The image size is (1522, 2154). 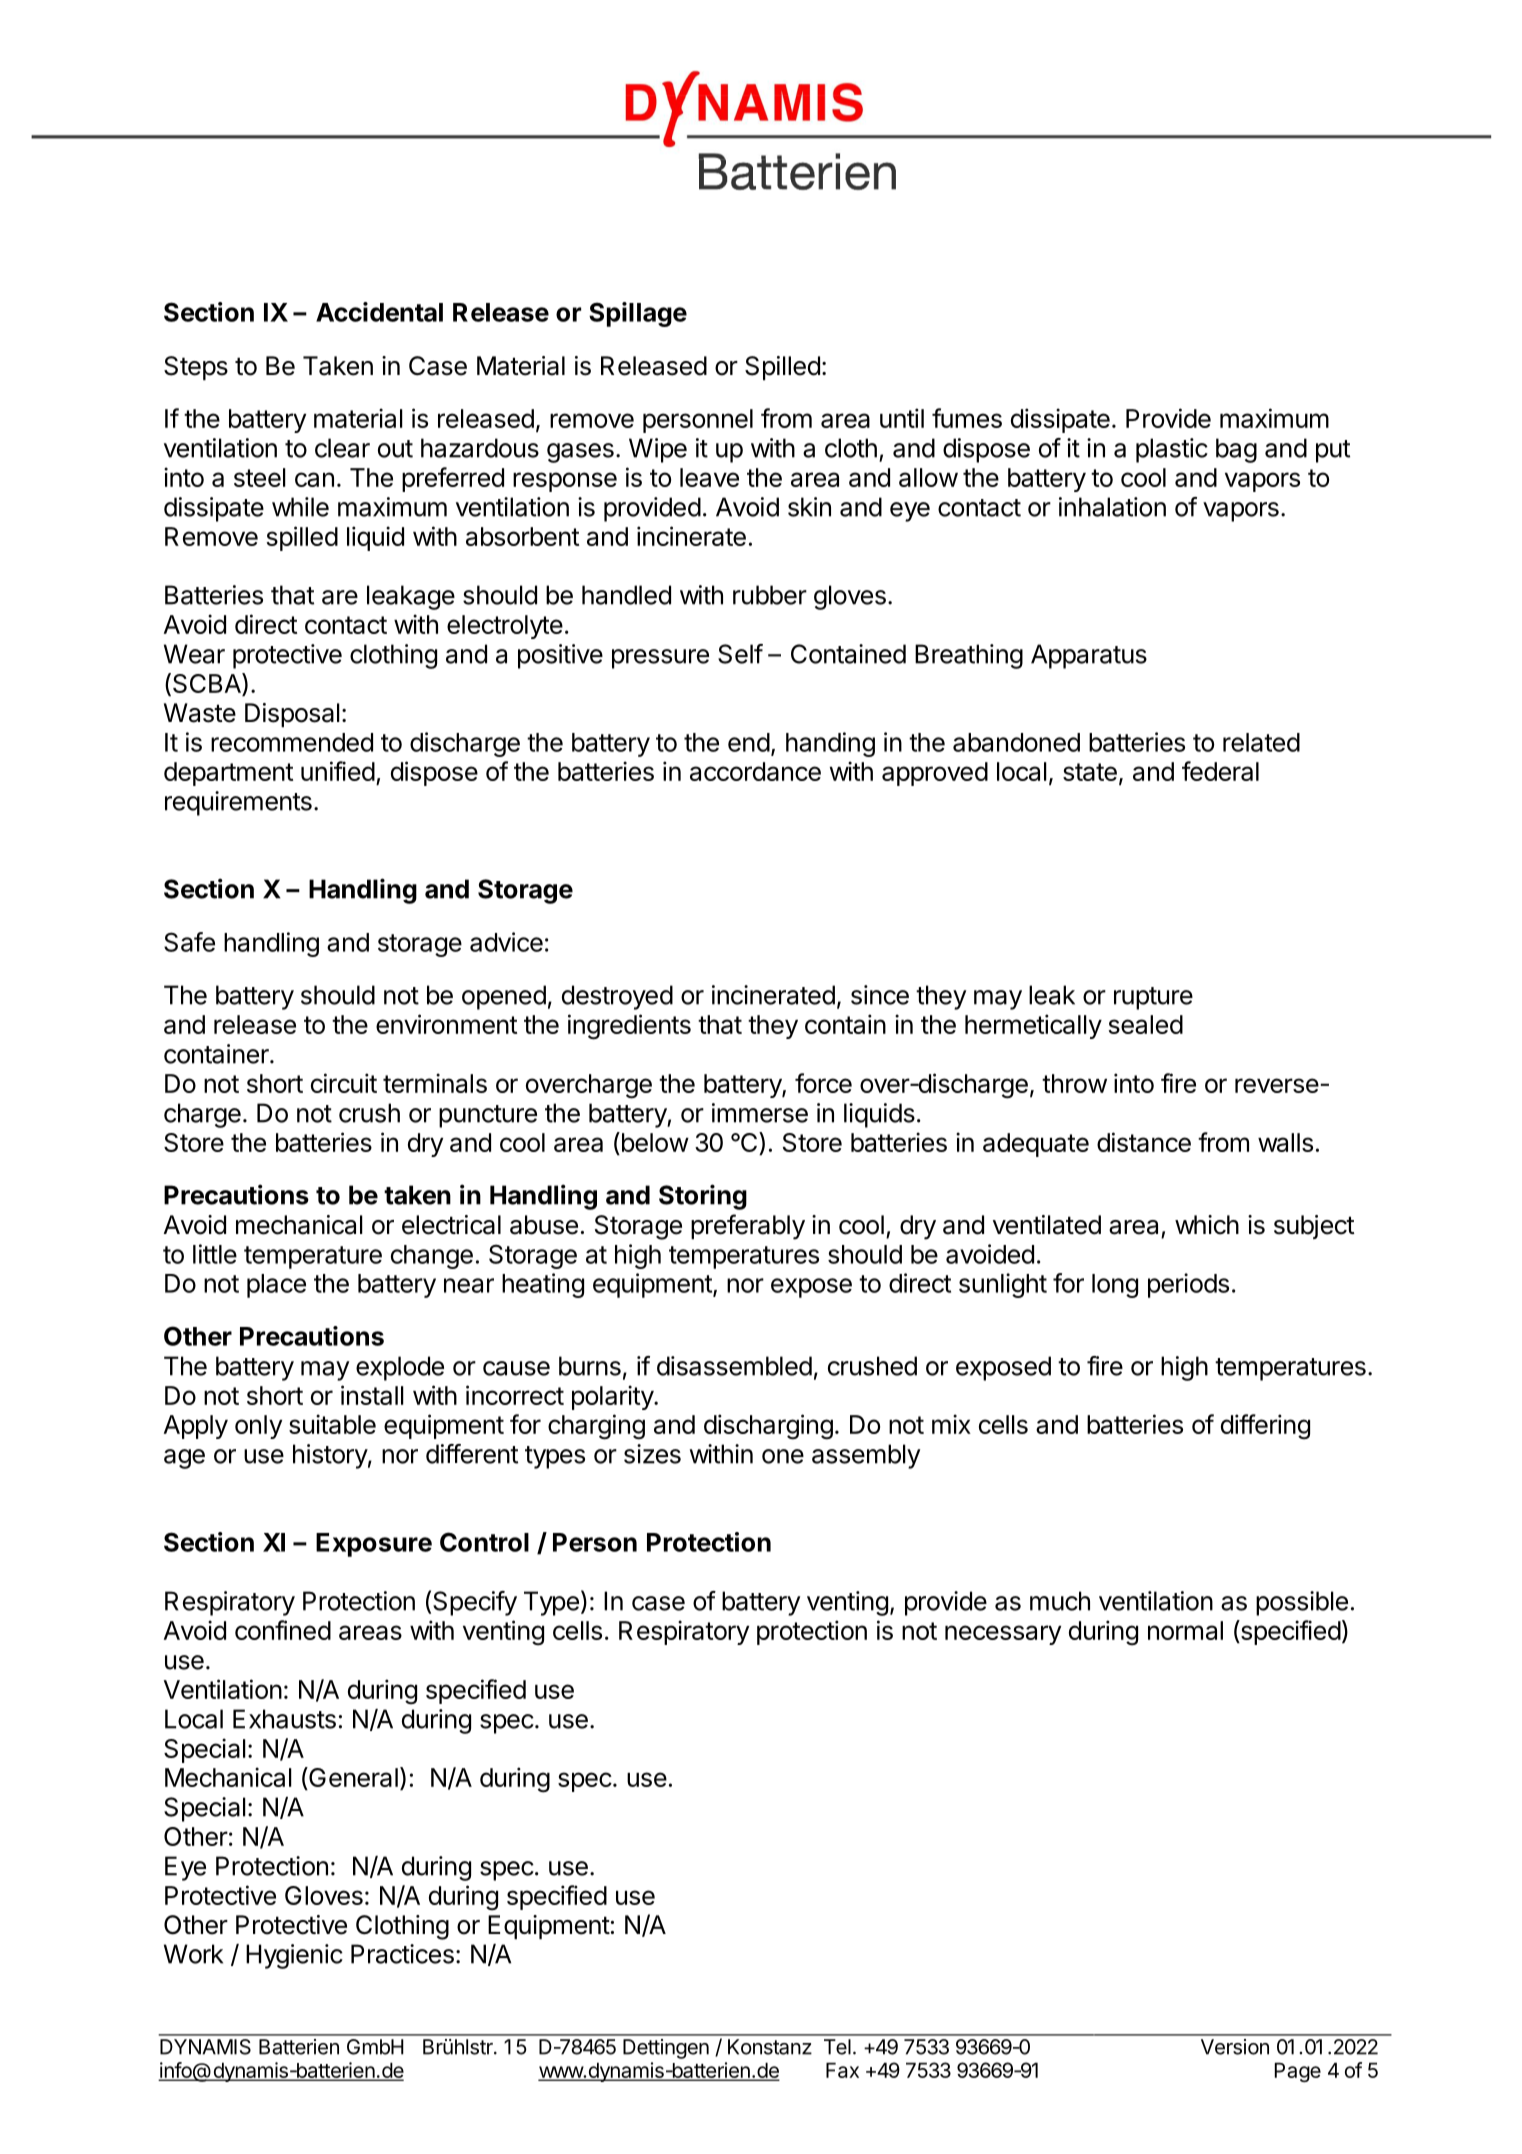 I want to click on accordance, so click(x=755, y=771).
